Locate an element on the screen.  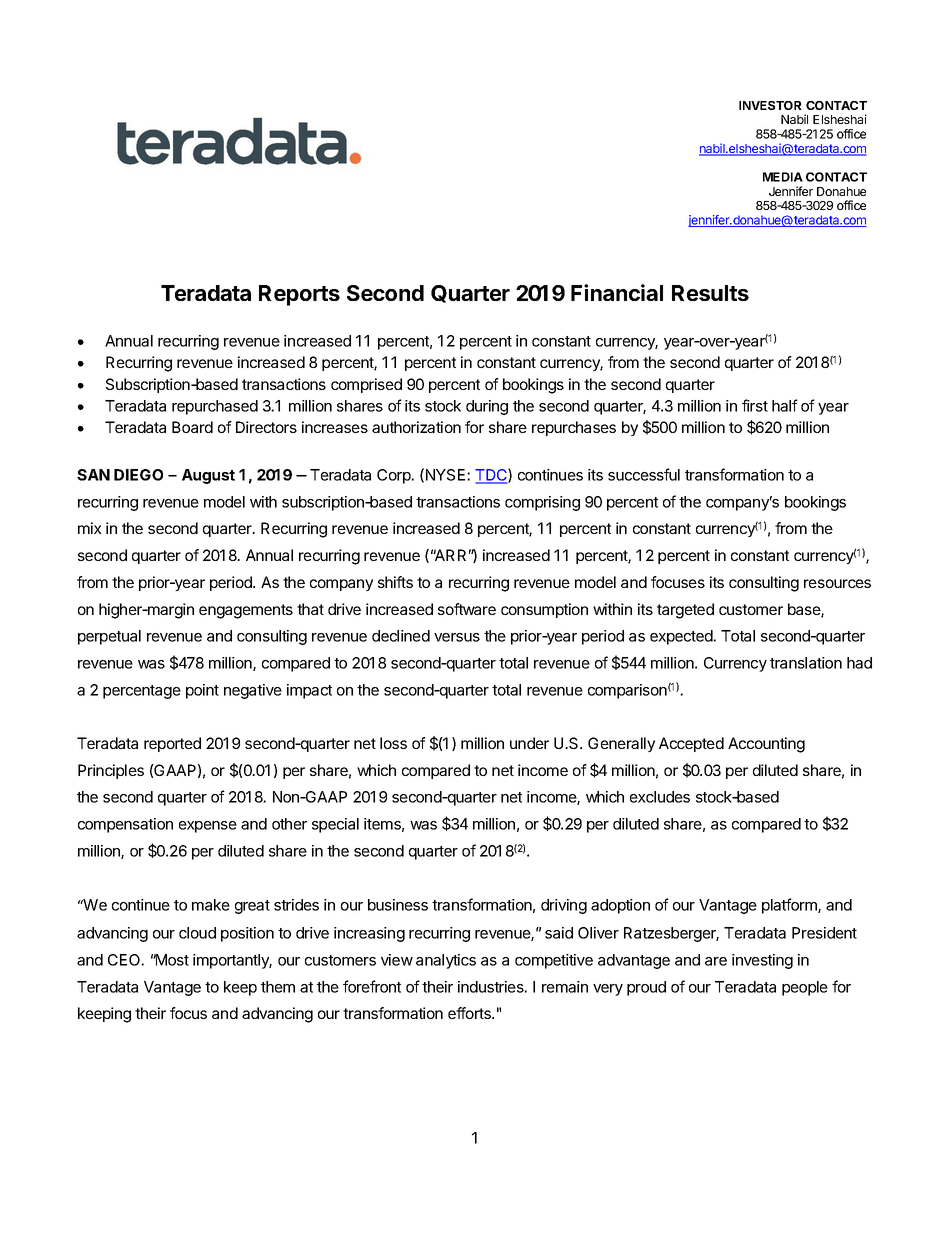
under is located at coordinates (529, 743).
